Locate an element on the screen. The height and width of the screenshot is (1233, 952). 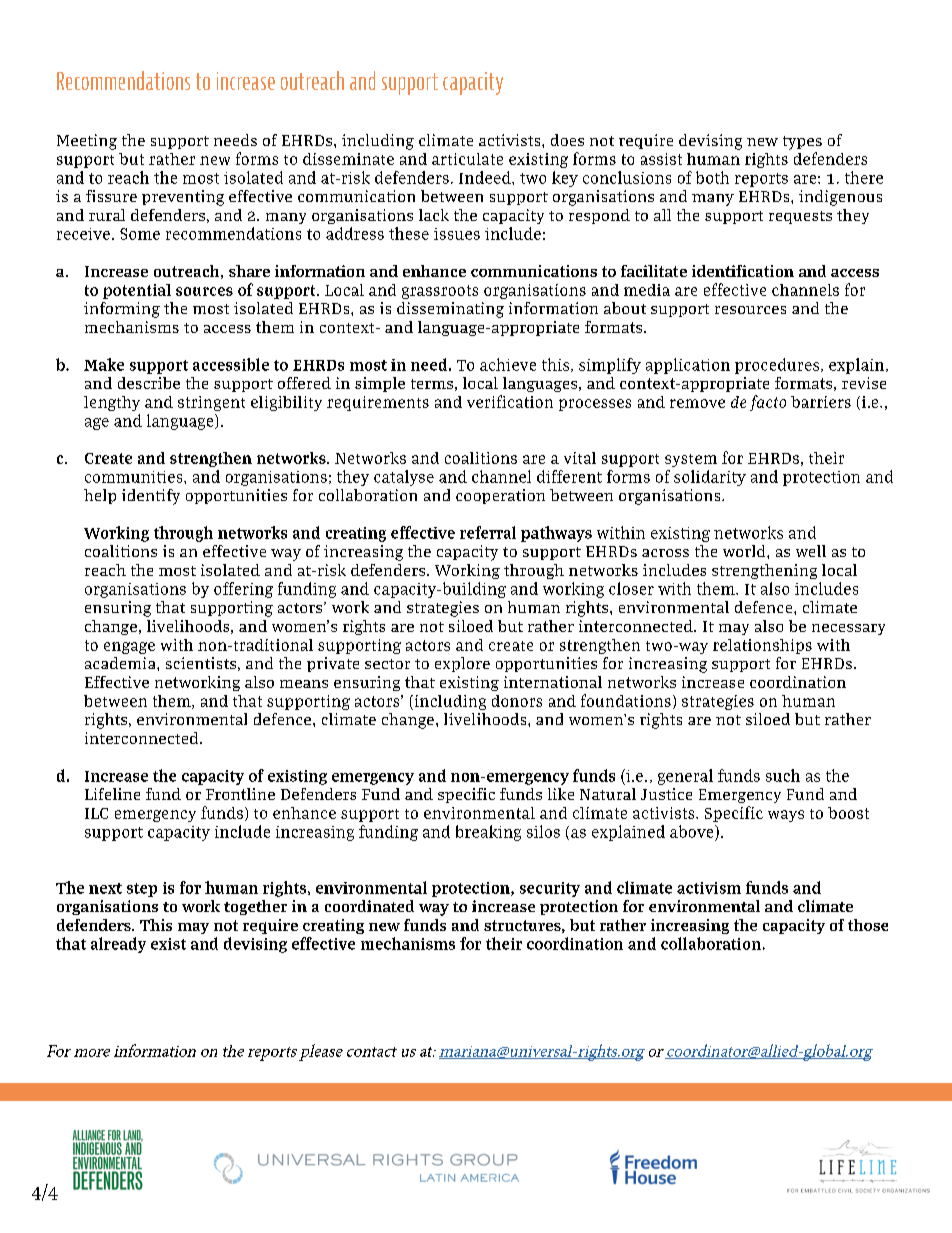
preventing is located at coordinates (183, 198).
